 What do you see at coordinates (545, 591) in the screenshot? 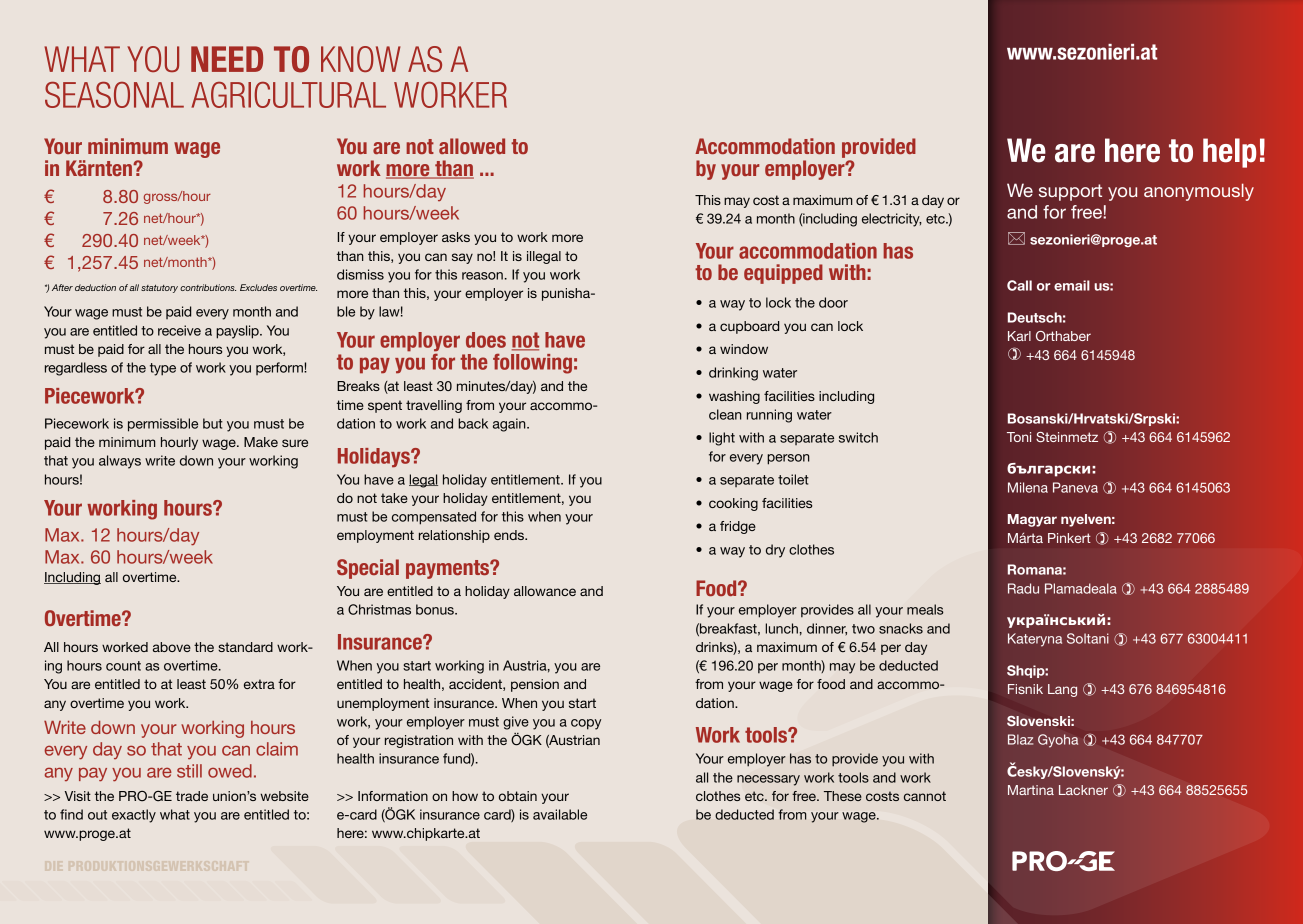
I see `allowance` at bounding box center [545, 591].
